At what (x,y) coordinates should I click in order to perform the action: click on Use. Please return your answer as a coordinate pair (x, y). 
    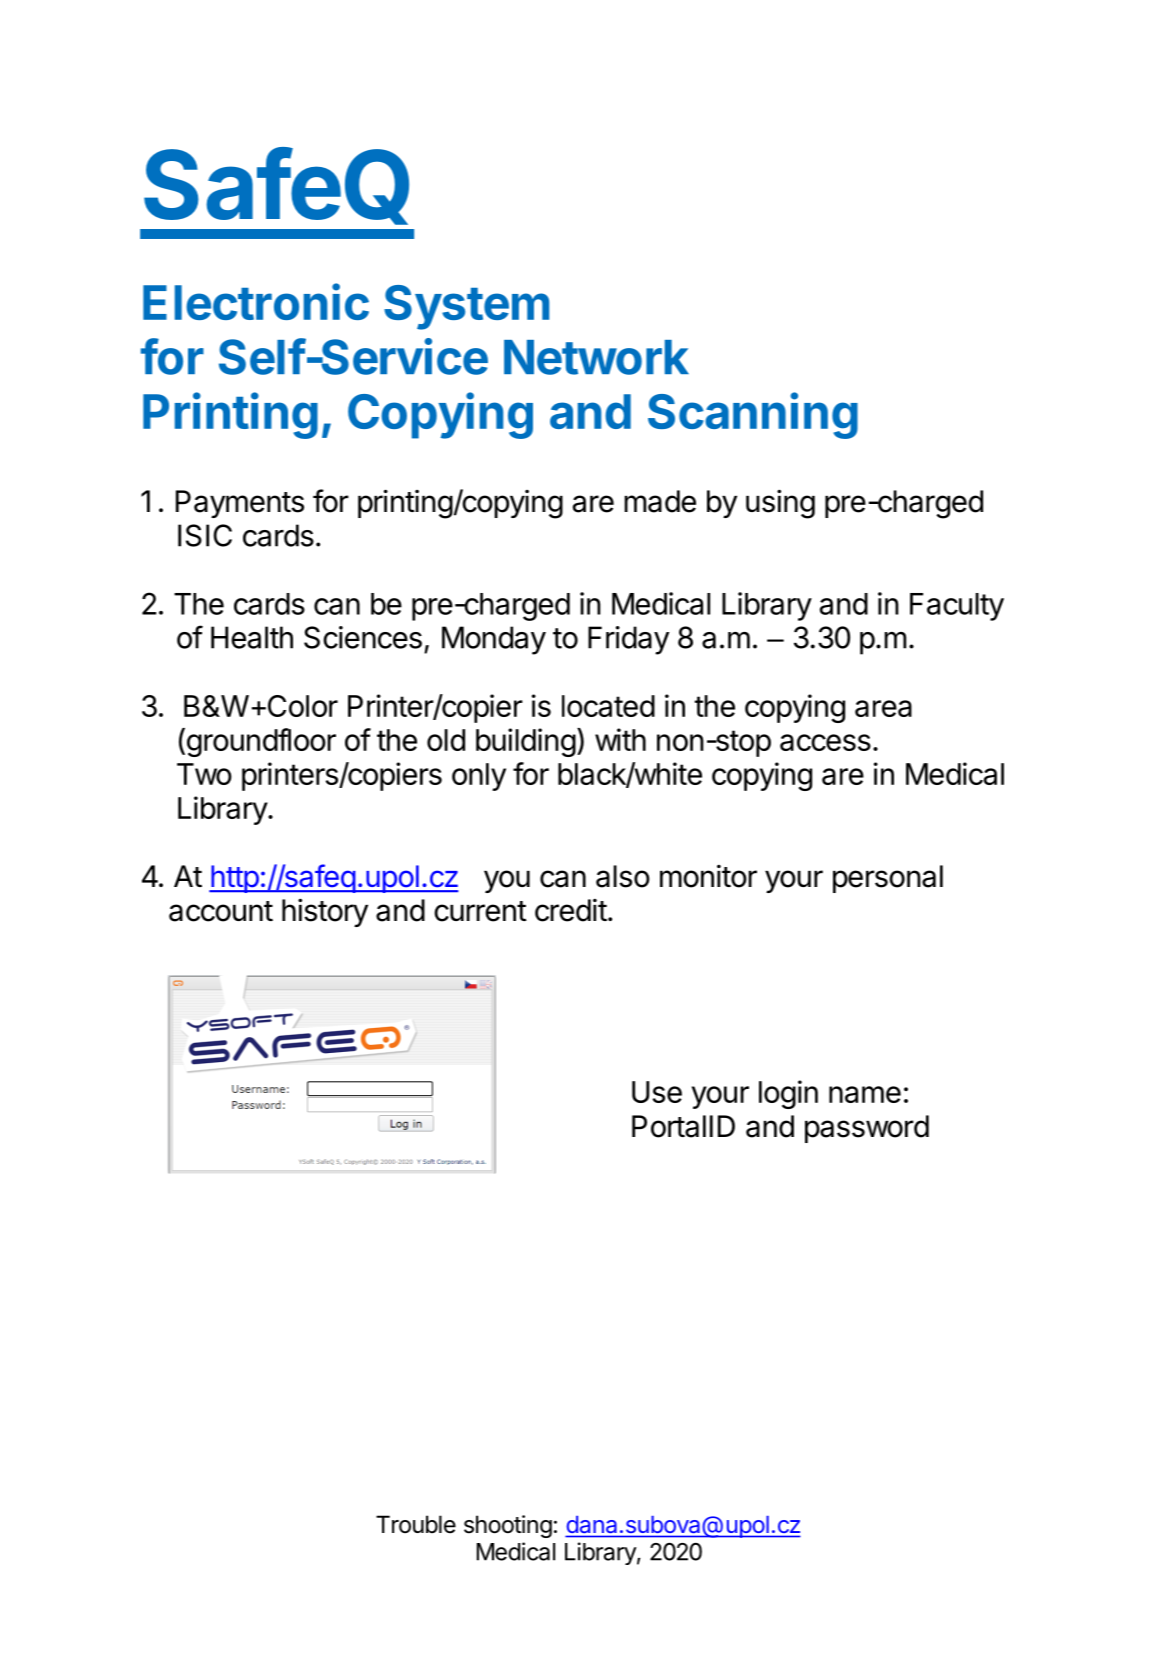
    Looking at the image, I should click on (657, 1092).
